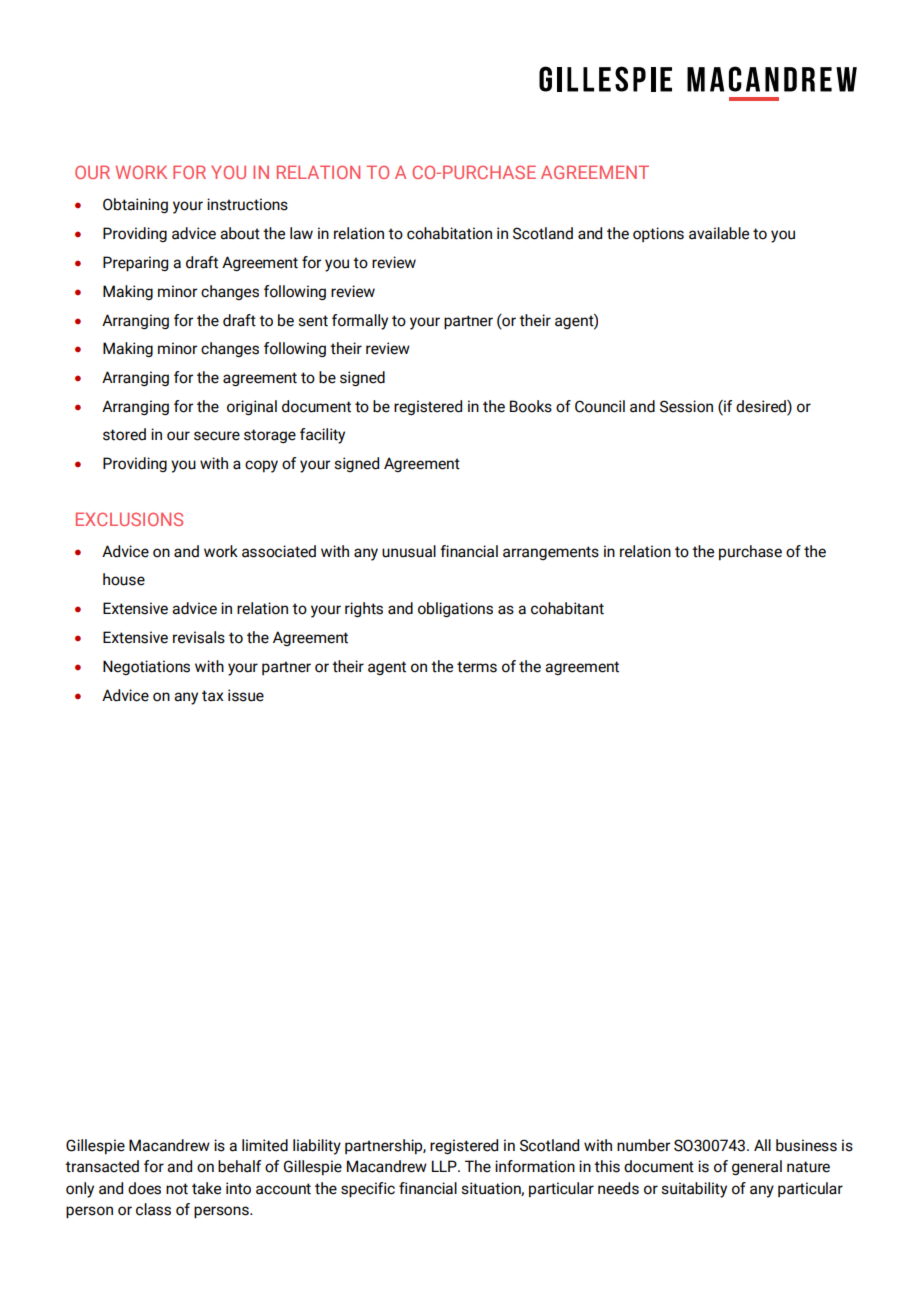 This screenshot has width=924, height=1308. Describe the element at coordinates (551, 553) in the screenshot. I see `arrangements` at that location.
